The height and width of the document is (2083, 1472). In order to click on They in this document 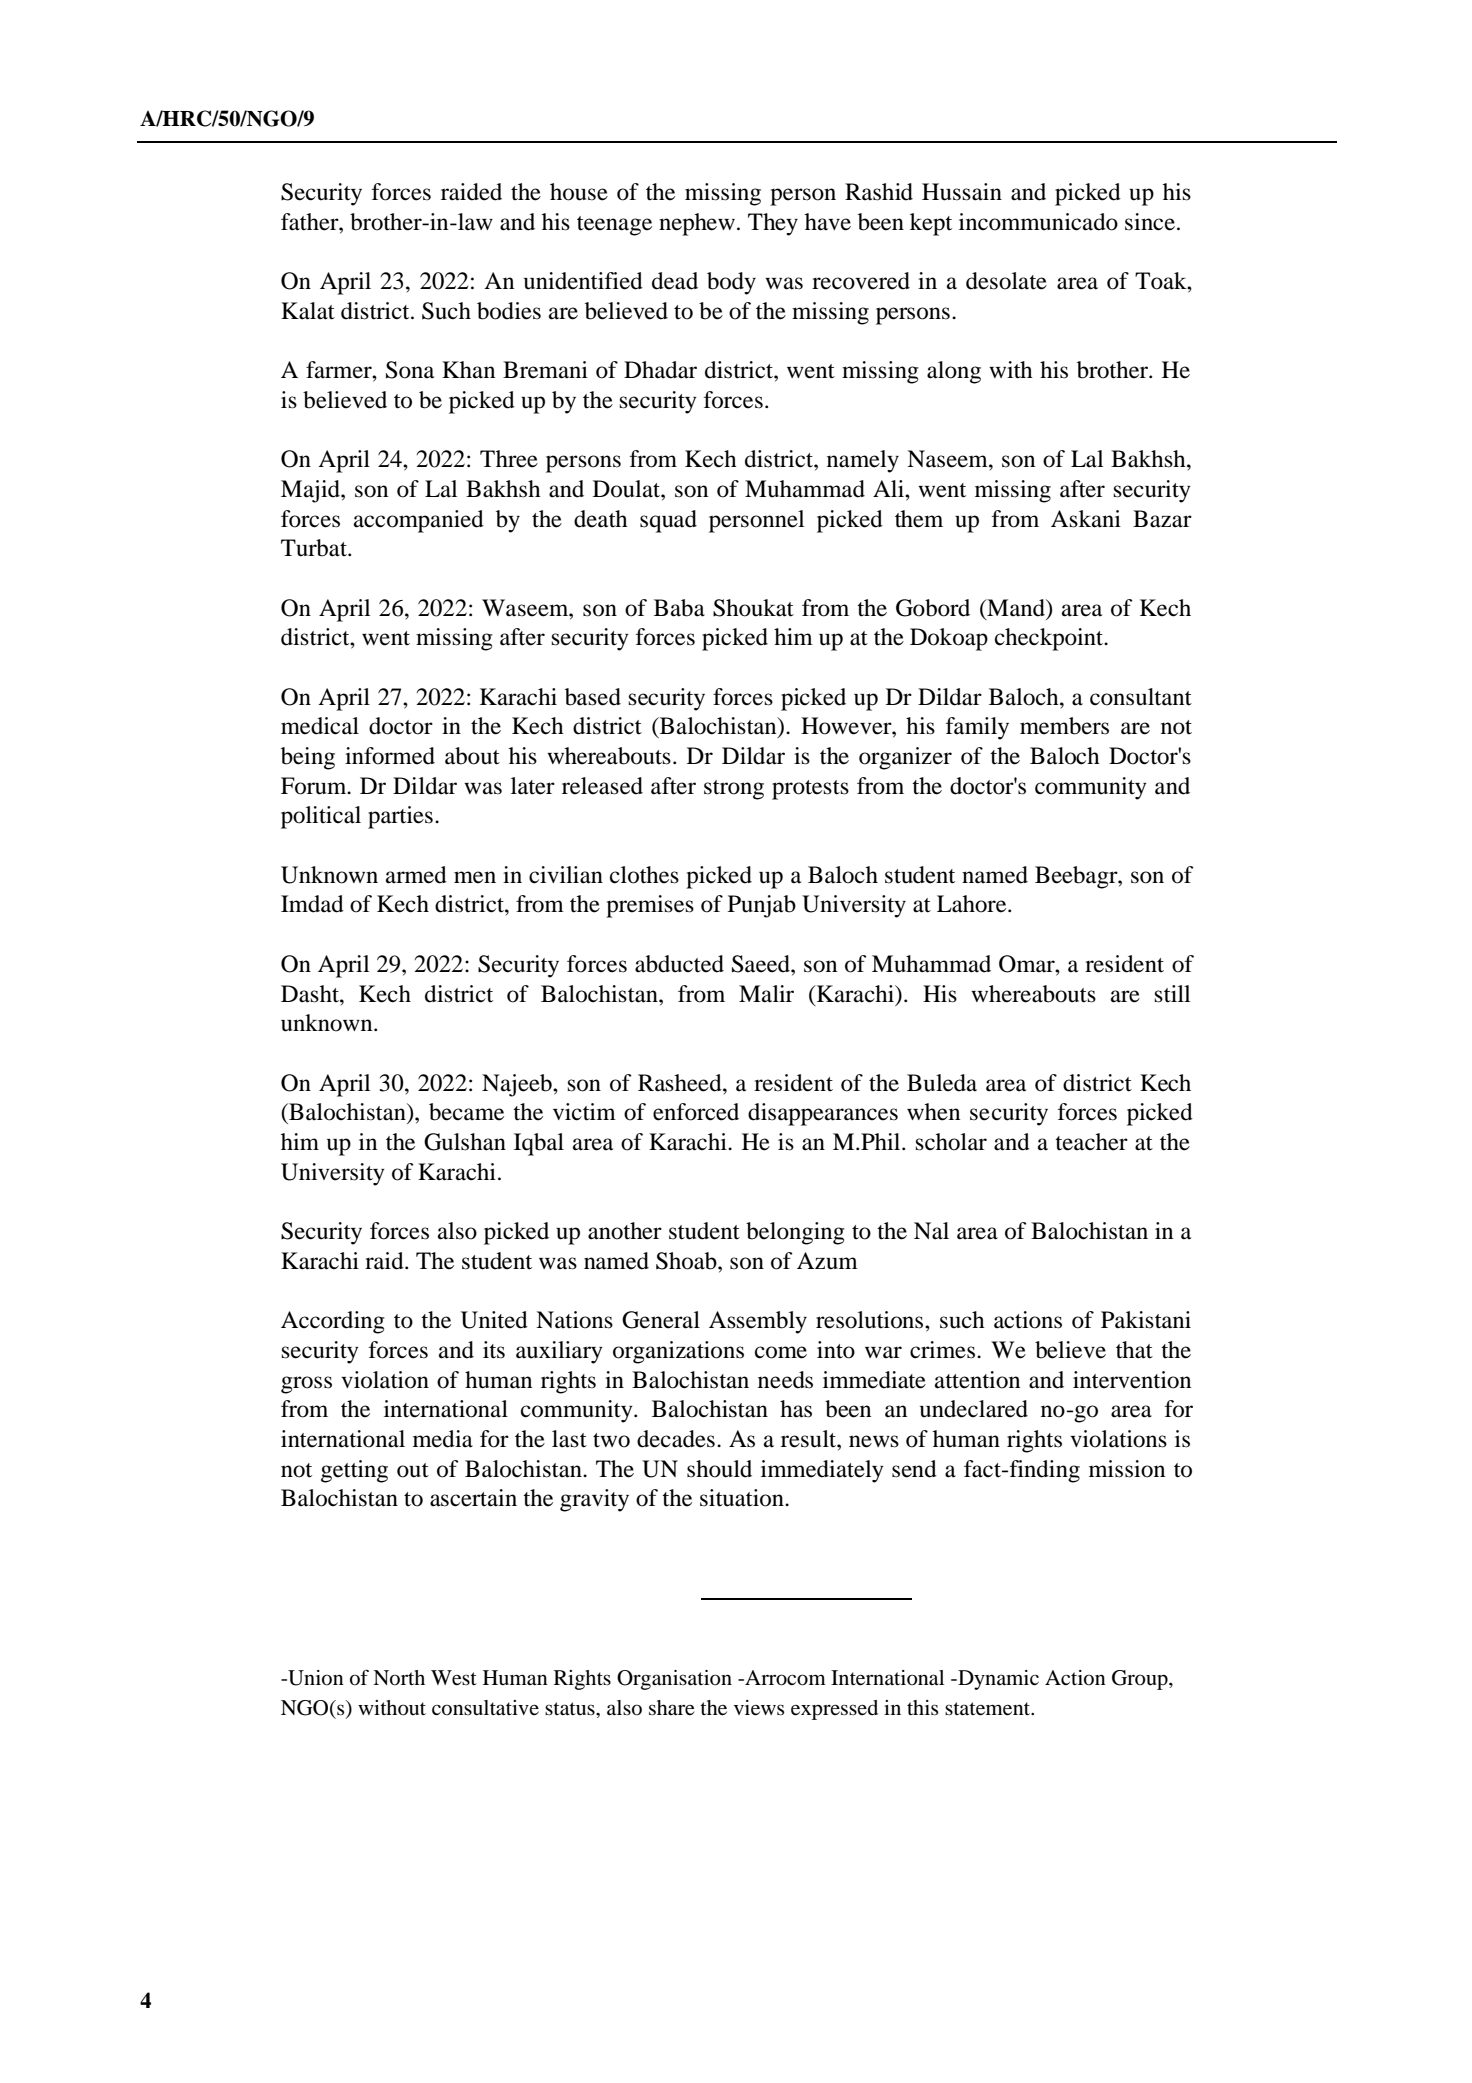, I will do `click(773, 224)`.
